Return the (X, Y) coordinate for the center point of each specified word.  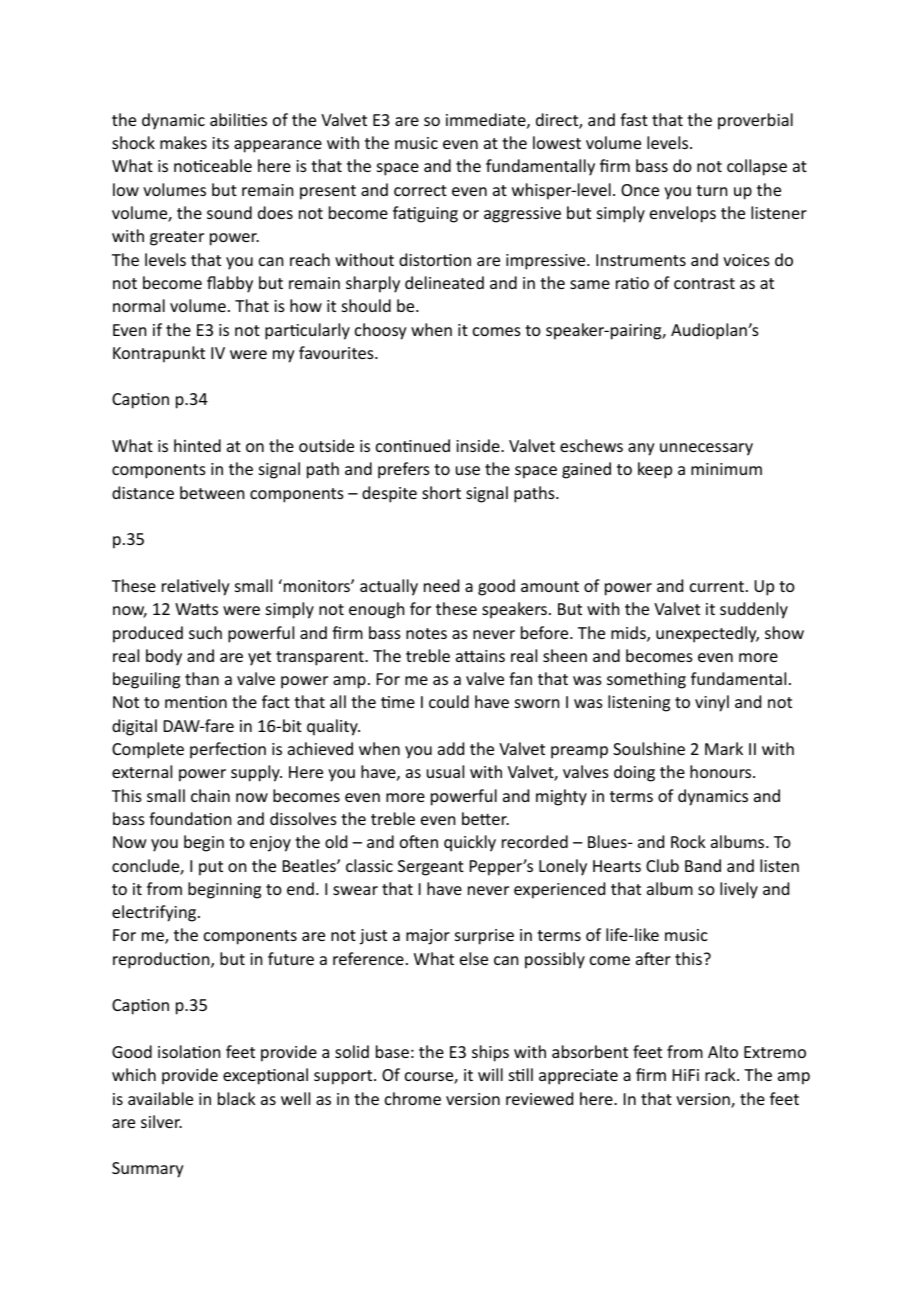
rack (721, 1074)
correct (420, 190)
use (468, 470)
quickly (470, 843)
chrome (413, 1098)
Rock (688, 841)
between (212, 492)
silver (161, 1121)
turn (711, 190)
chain (210, 795)
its (220, 143)
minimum (726, 469)
